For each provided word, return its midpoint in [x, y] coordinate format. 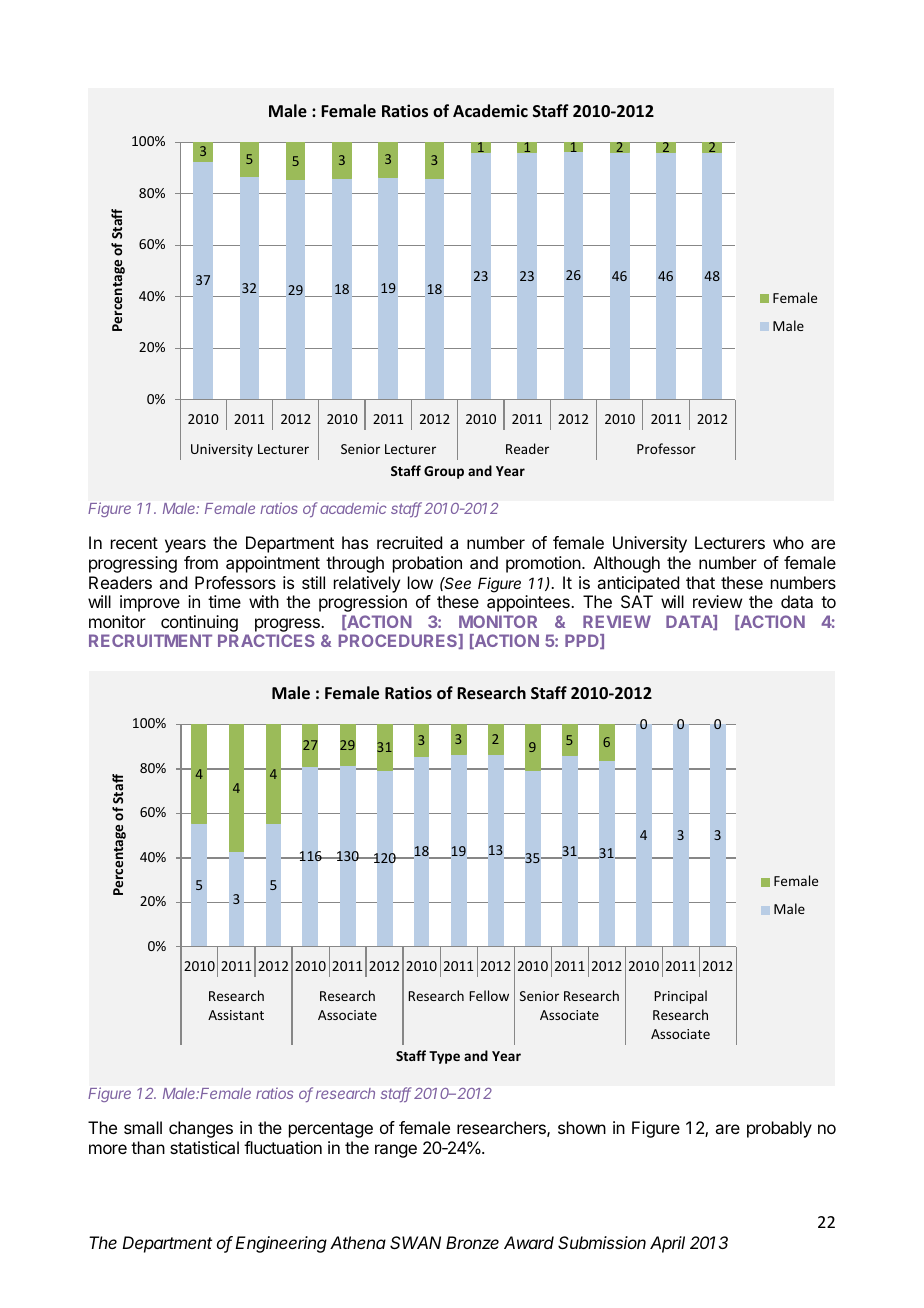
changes [201, 1129]
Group [444, 472]
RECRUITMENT [150, 640]
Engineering [281, 1244]
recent [134, 543]
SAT [637, 601]
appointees [529, 603]
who [788, 542]
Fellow [489, 995]
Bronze [472, 1242]
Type [444, 1057]
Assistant [236, 1015]
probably [779, 1129]
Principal [680, 997]
